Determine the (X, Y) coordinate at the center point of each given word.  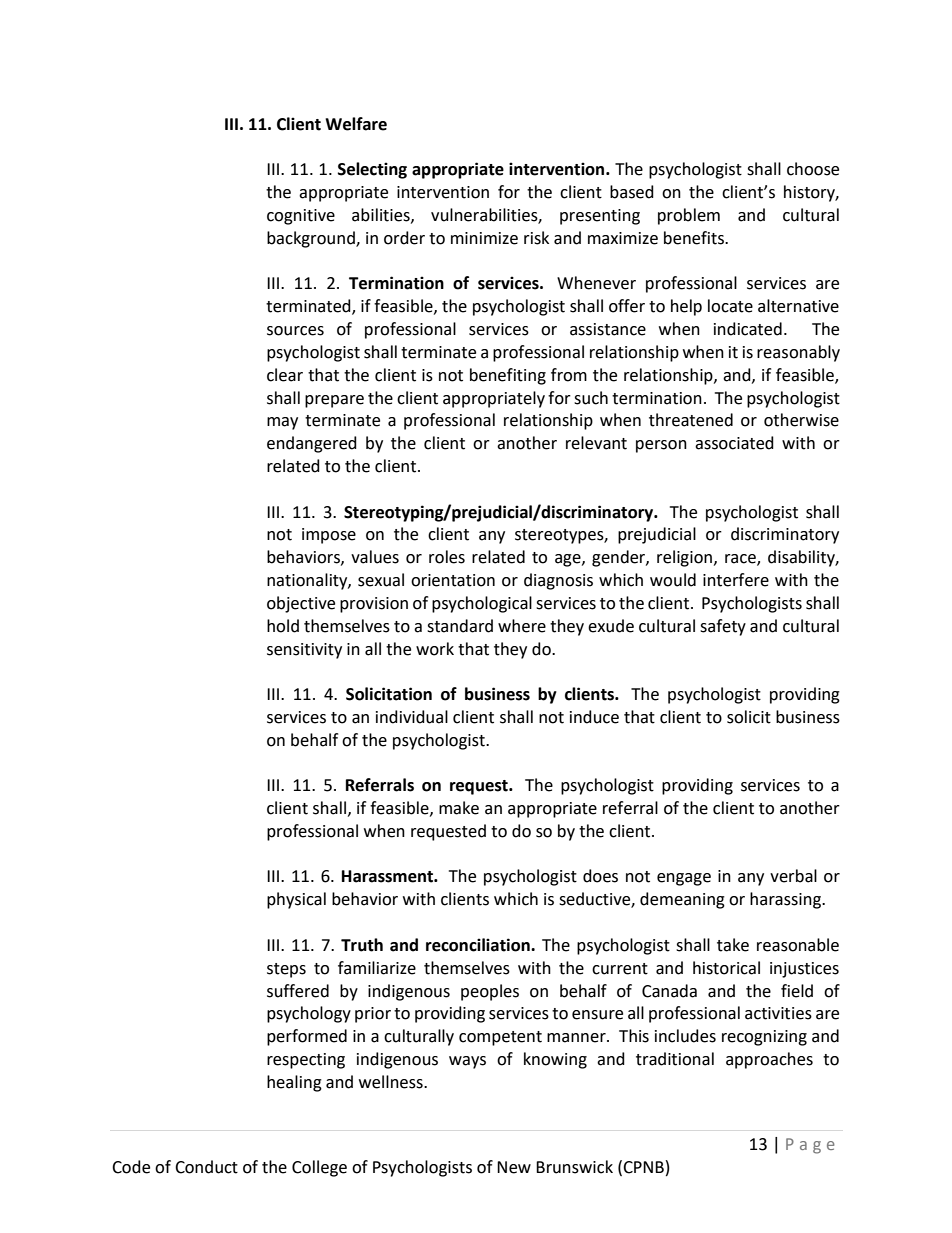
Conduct (206, 1167)
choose (813, 169)
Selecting (372, 170)
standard (460, 626)
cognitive (301, 217)
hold (283, 626)
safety (723, 627)
